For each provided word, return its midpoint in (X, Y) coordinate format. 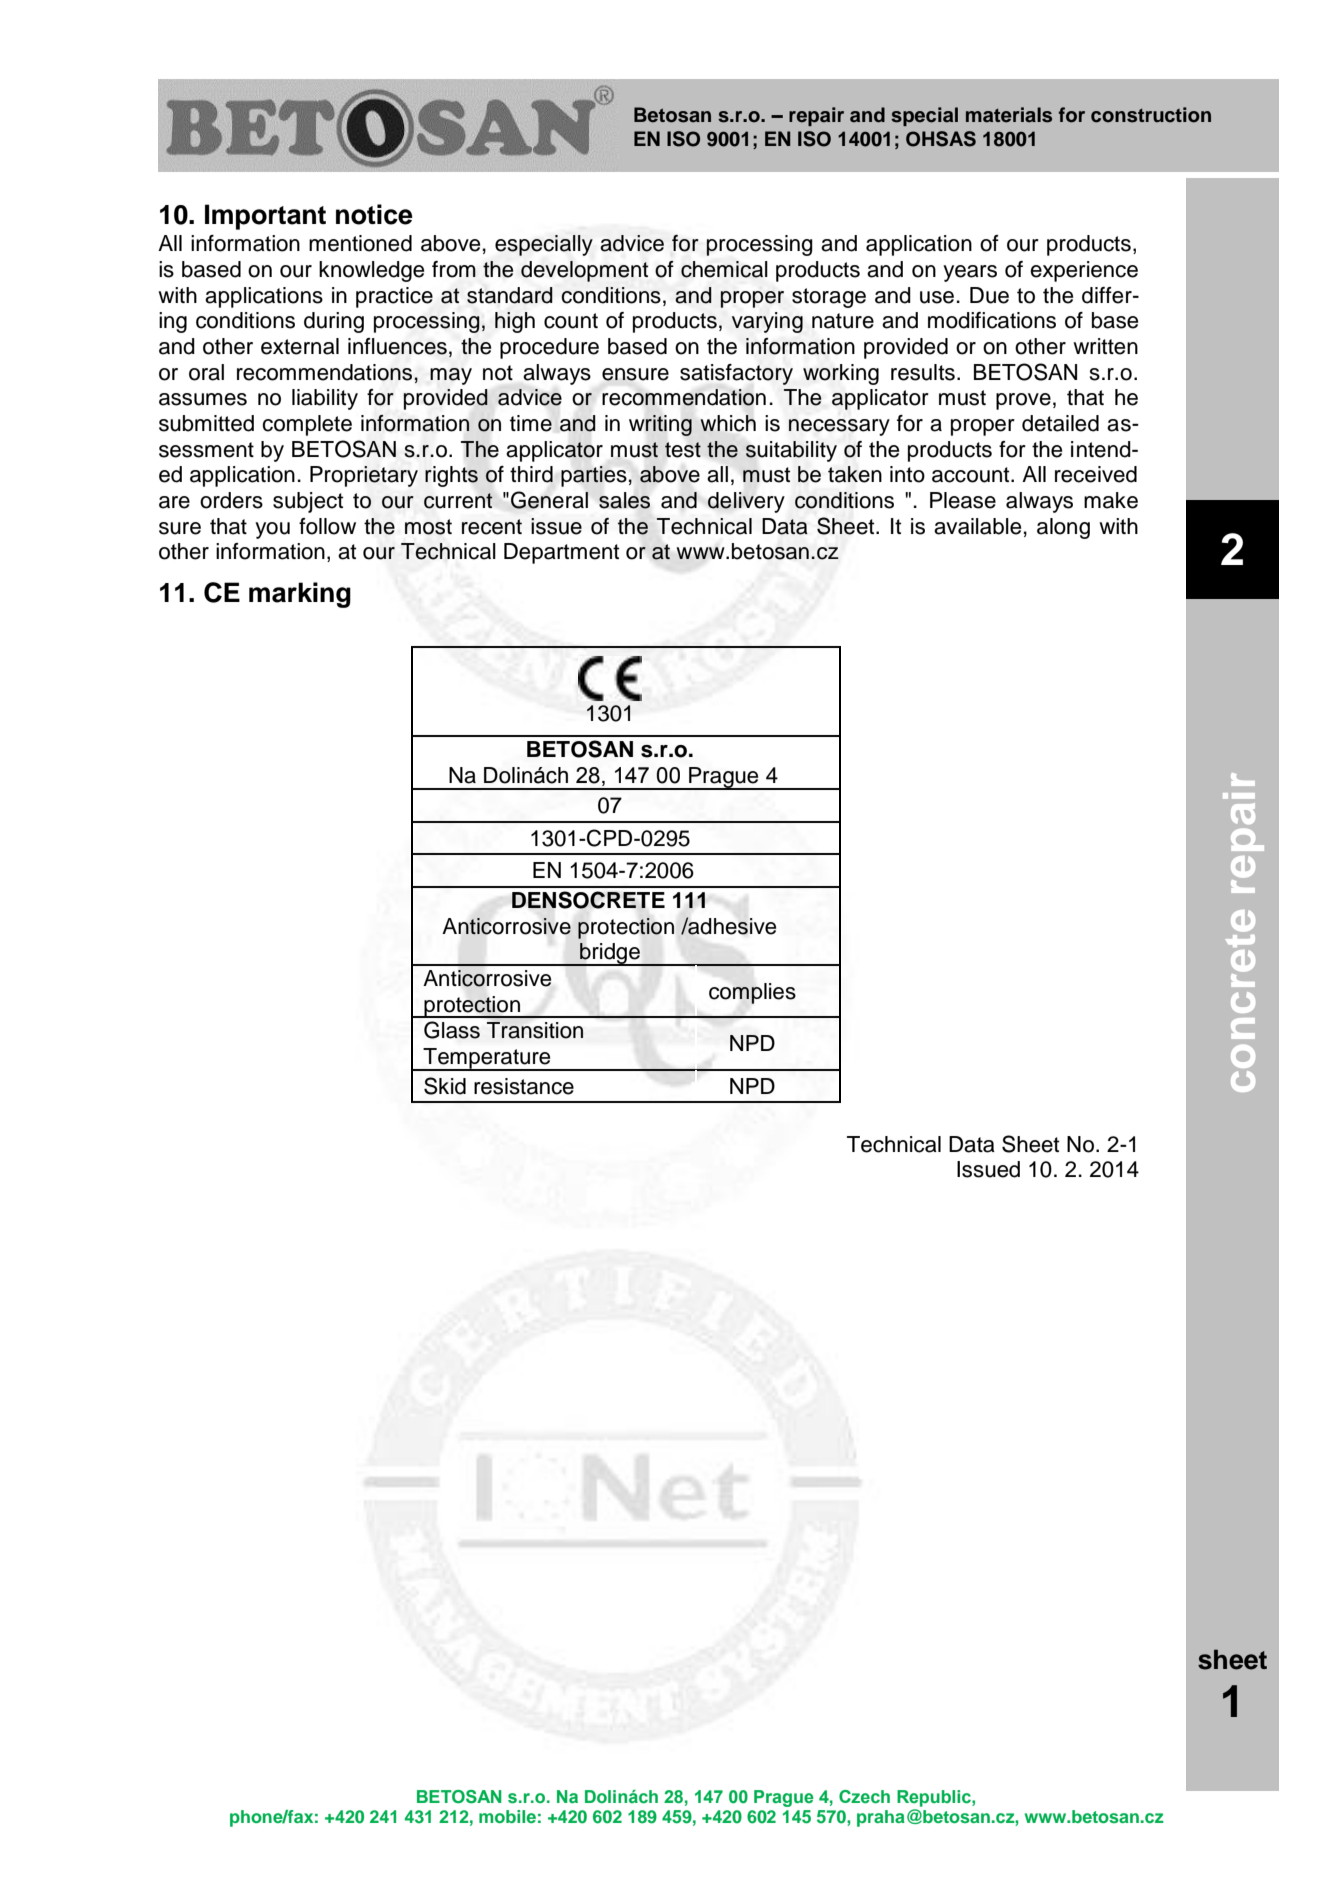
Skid (445, 1086)
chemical (724, 269)
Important (265, 217)
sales (624, 500)
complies (752, 993)
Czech (864, 1797)
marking (300, 595)
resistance (524, 1086)
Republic (935, 1798)
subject (308, 502)
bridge (610, 954)
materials (1009, 115)
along (1063, 528)
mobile (507, 1816)
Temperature (487, 1059)
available (977, 526)
